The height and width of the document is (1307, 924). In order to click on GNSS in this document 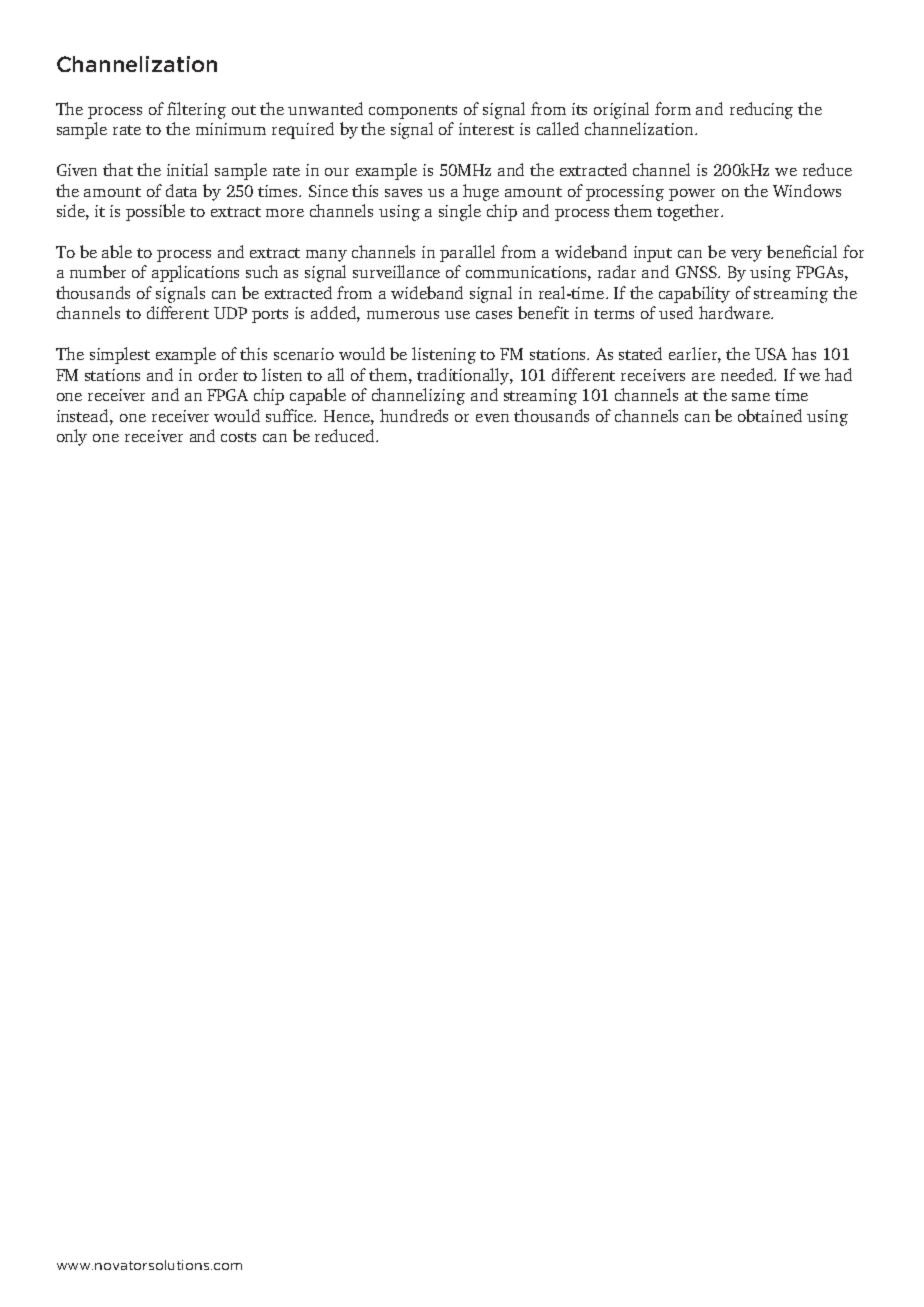, I will do `click(697, 272)`.
